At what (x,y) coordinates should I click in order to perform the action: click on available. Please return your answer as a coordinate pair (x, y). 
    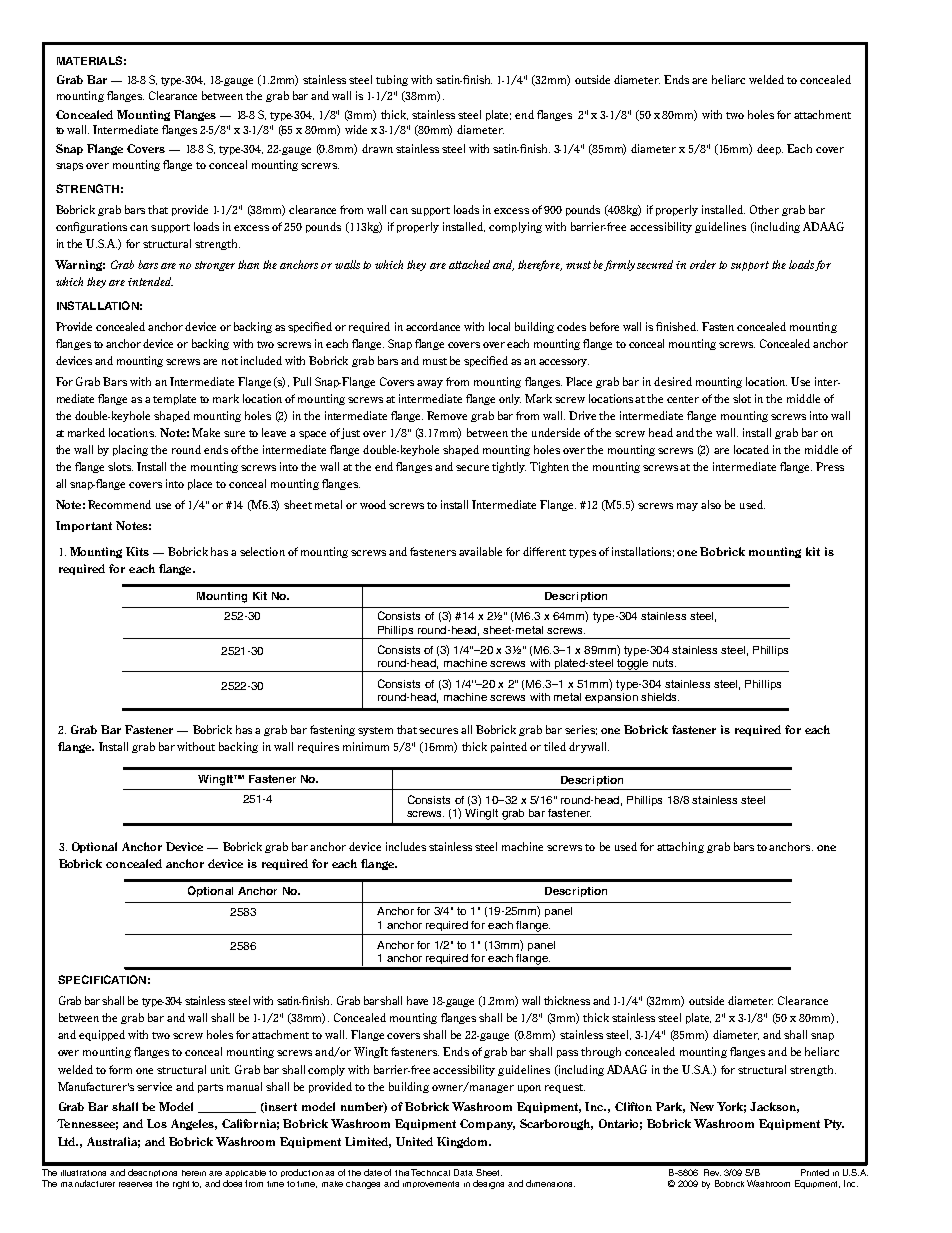
    Looking at the image, I should click on (480, 551).
